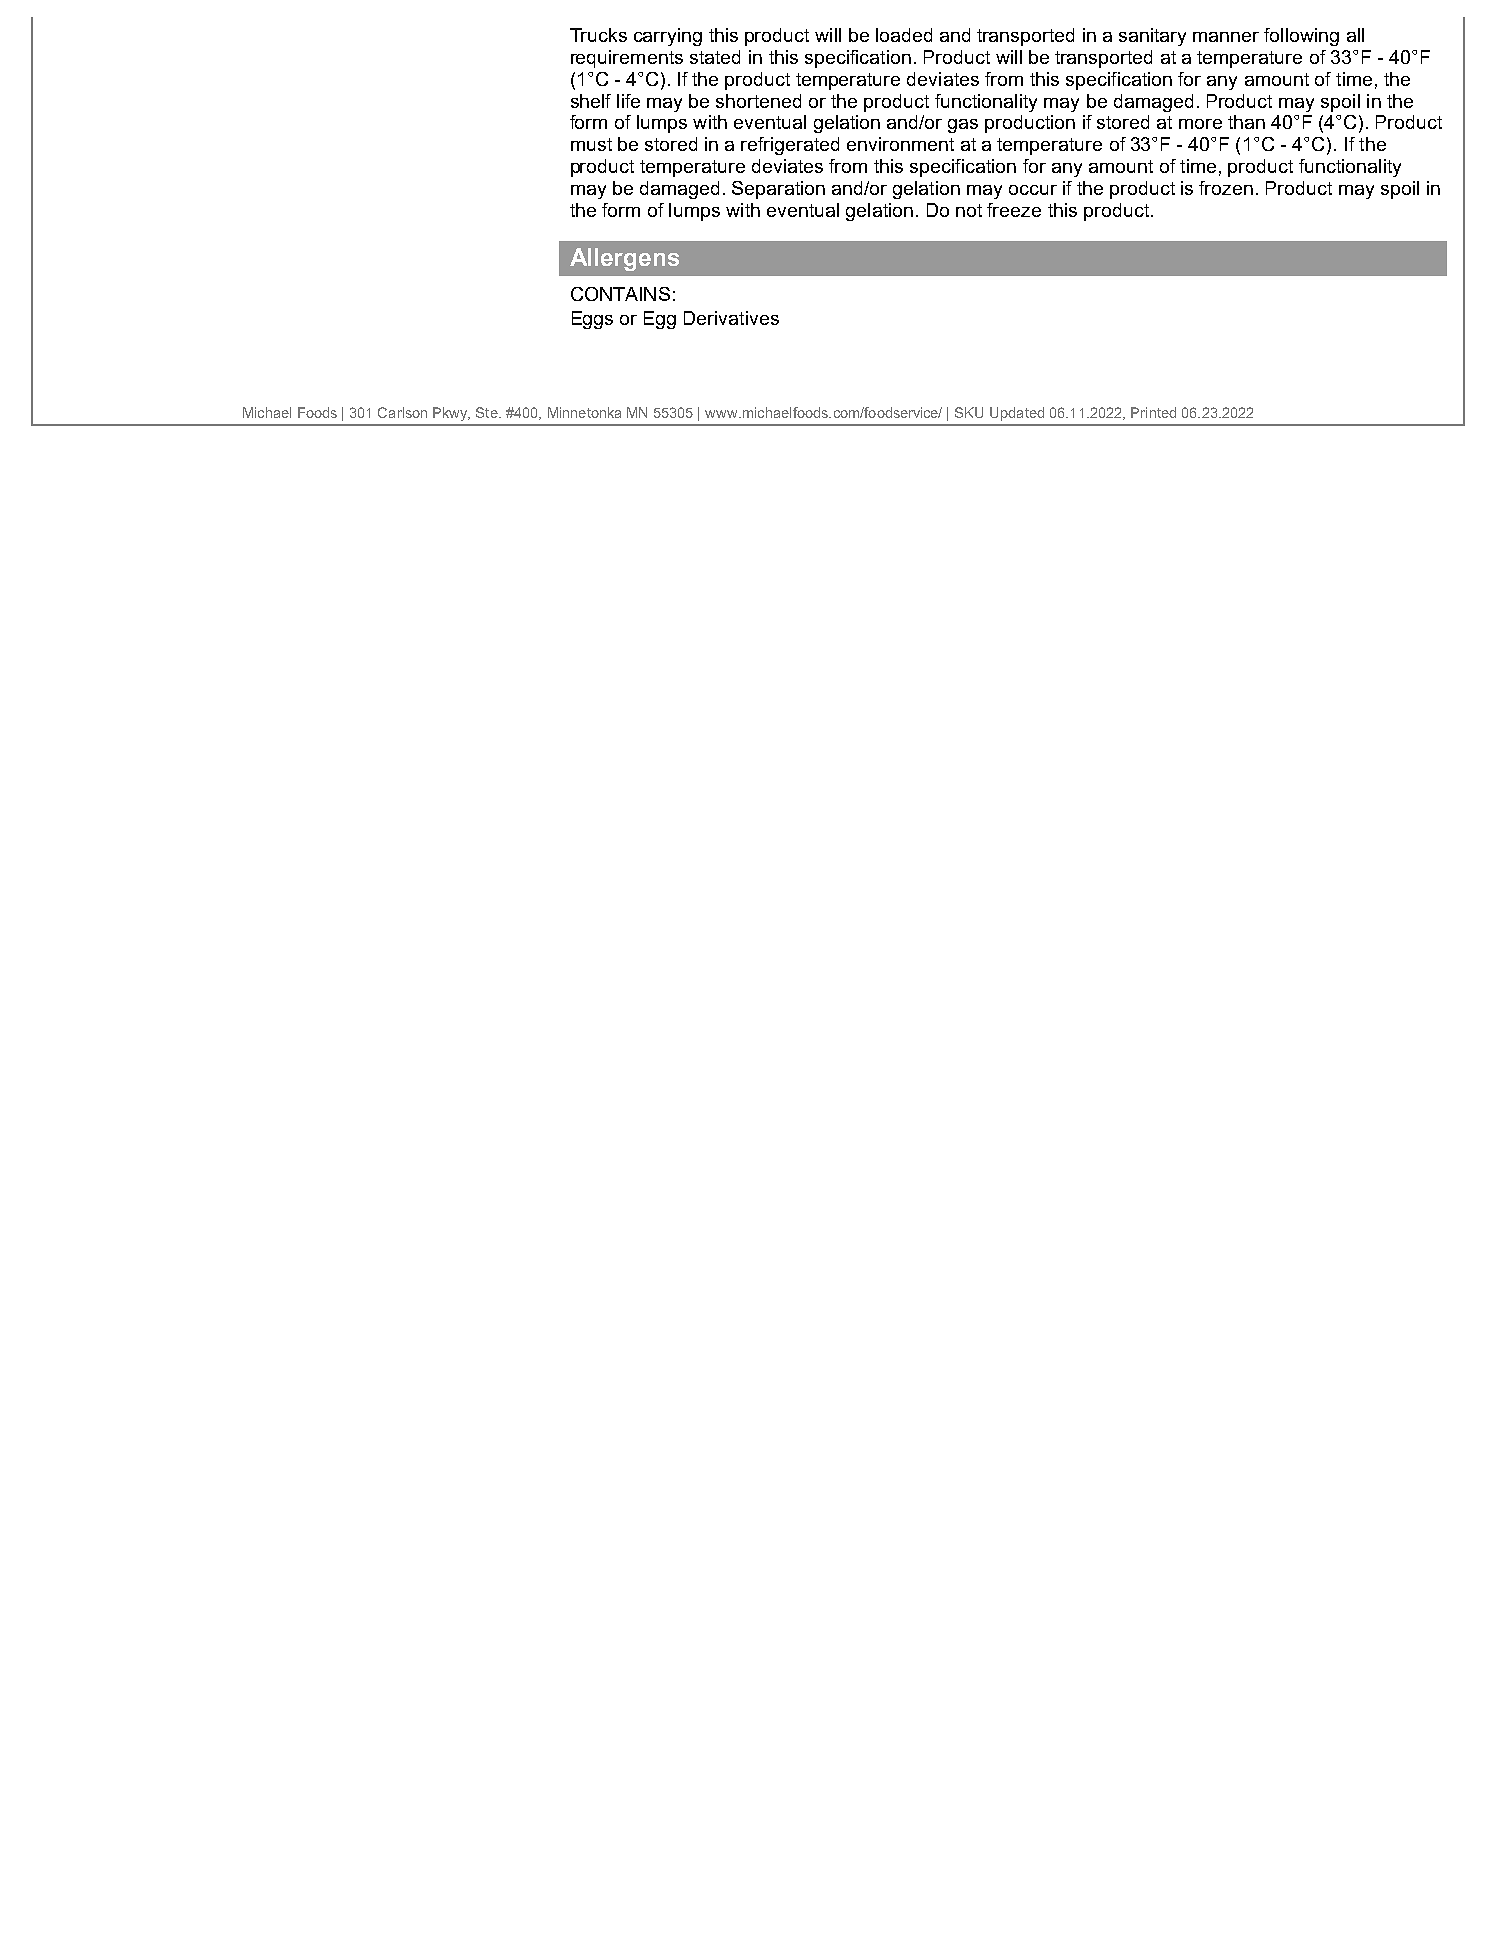  Describe the element at coordinates (1226, 188) in the document. I see `frozen` at that location.
